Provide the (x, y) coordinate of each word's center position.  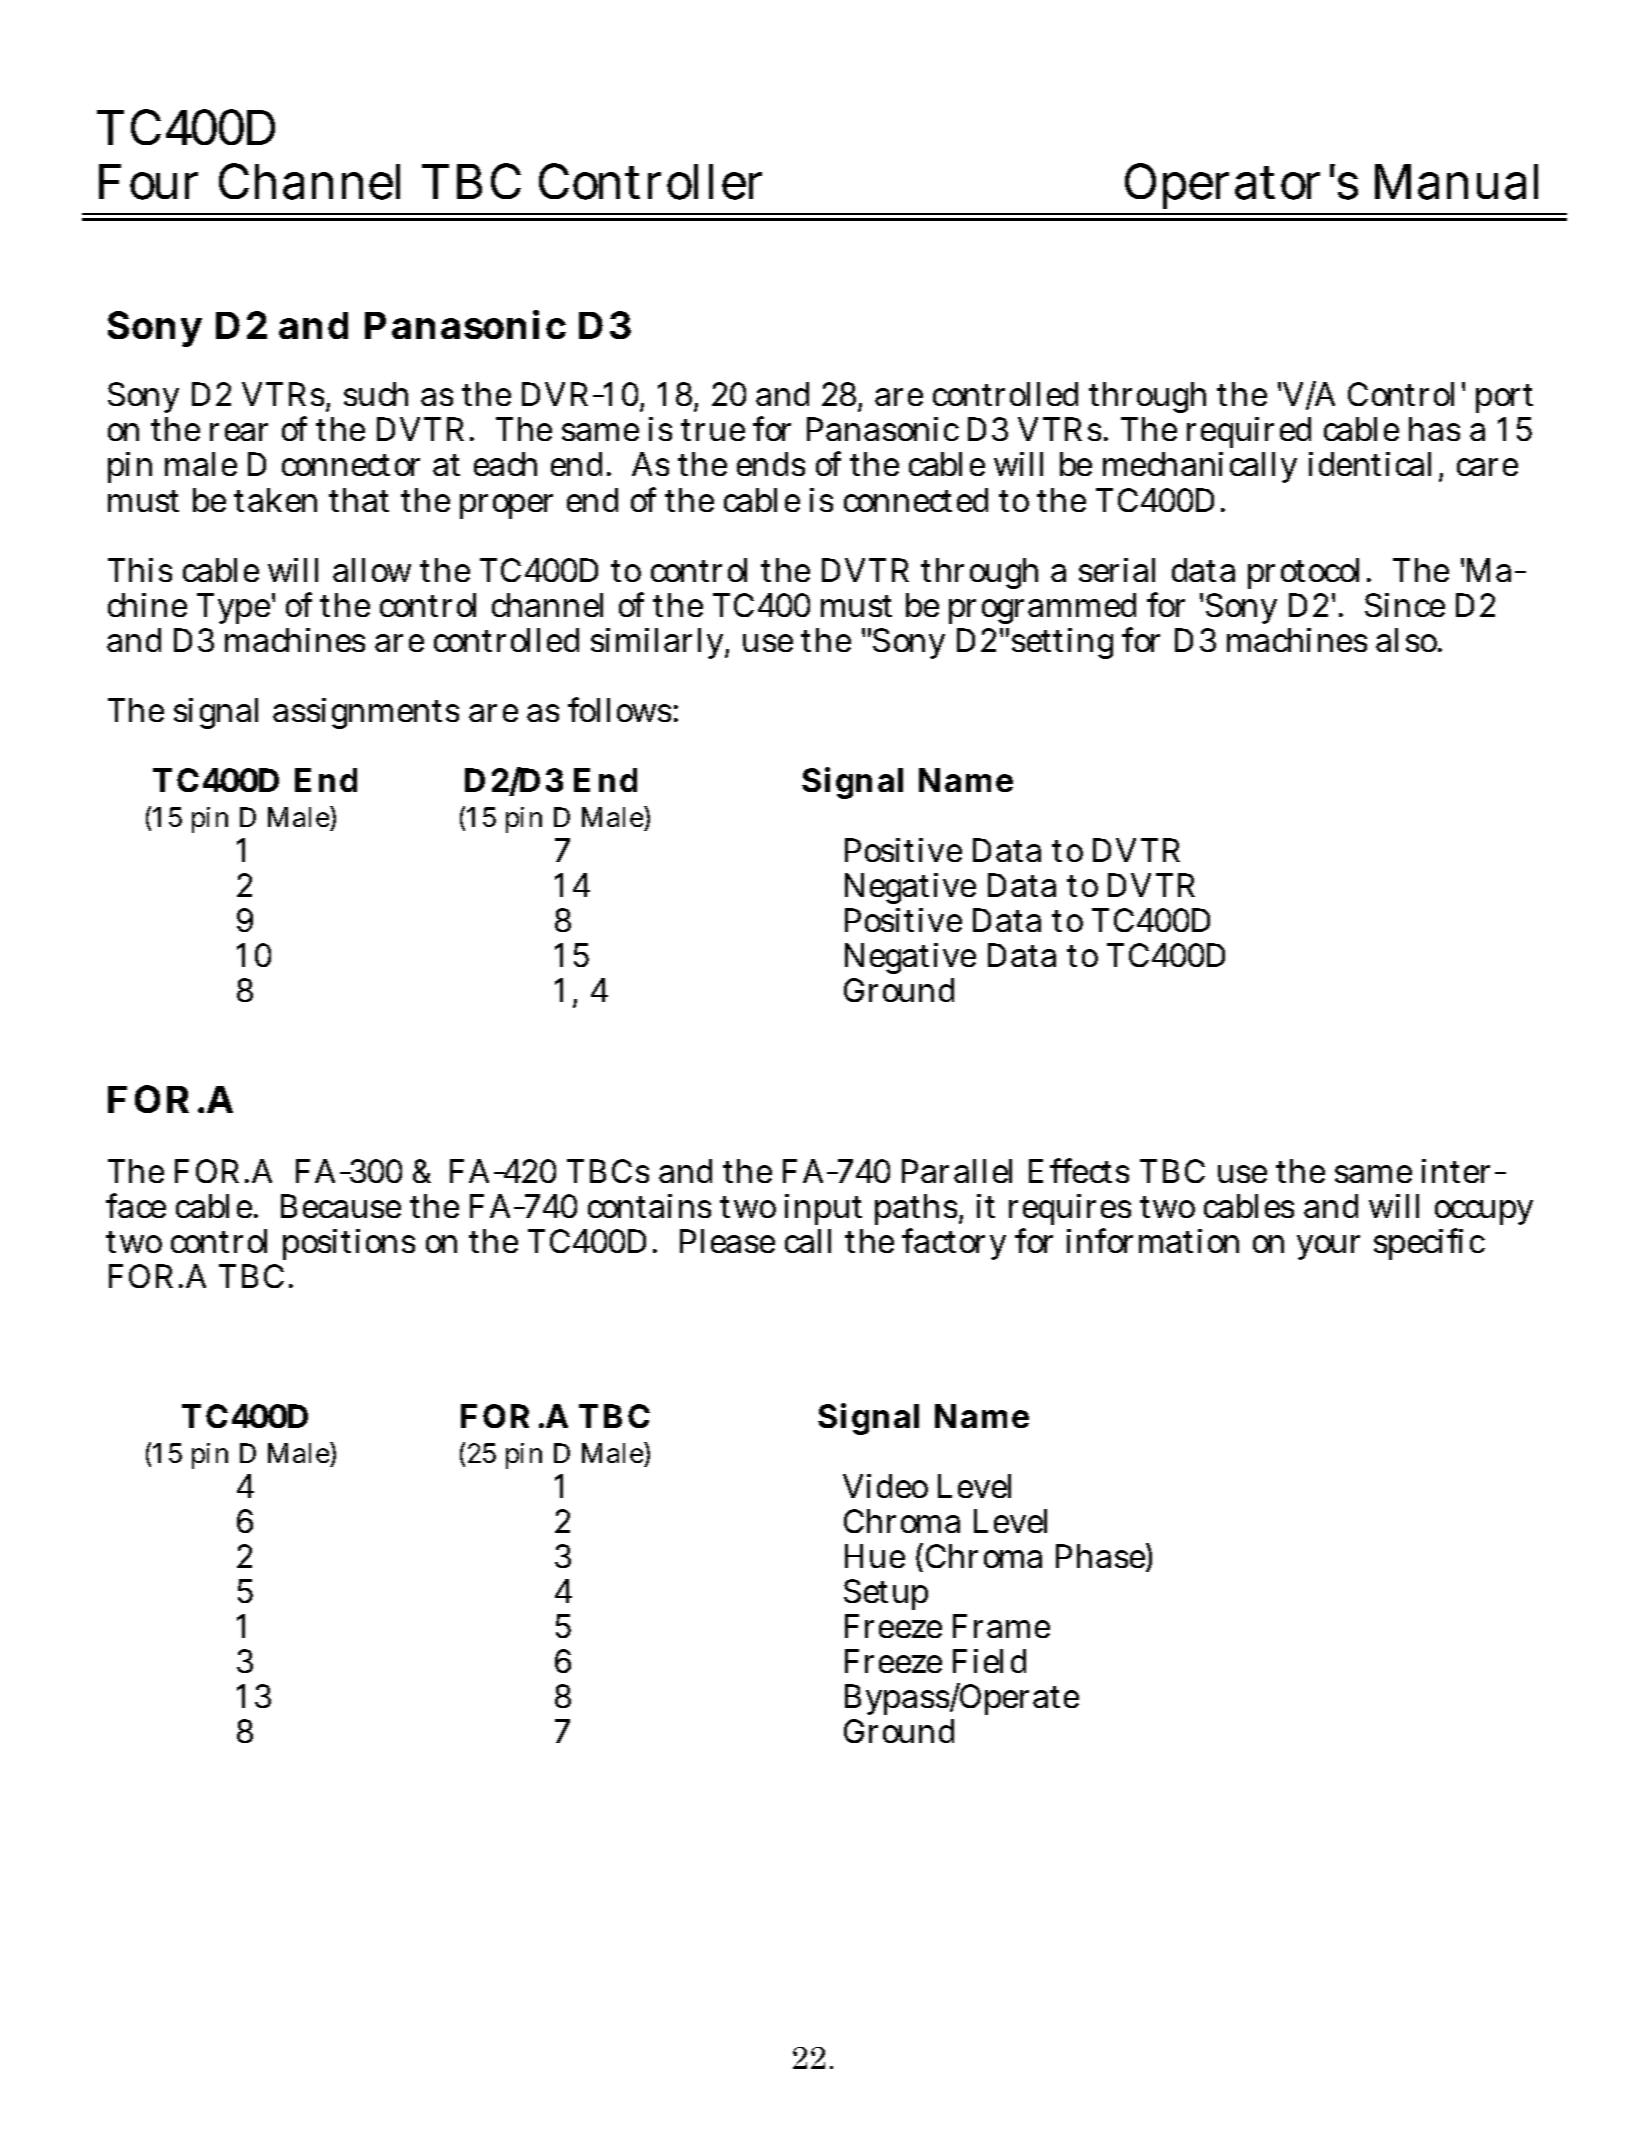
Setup (886, 1594)
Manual (1456, 182)
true (713, 430)
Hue (875, 1556)
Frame (1001, 1626)
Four (148, 182)
